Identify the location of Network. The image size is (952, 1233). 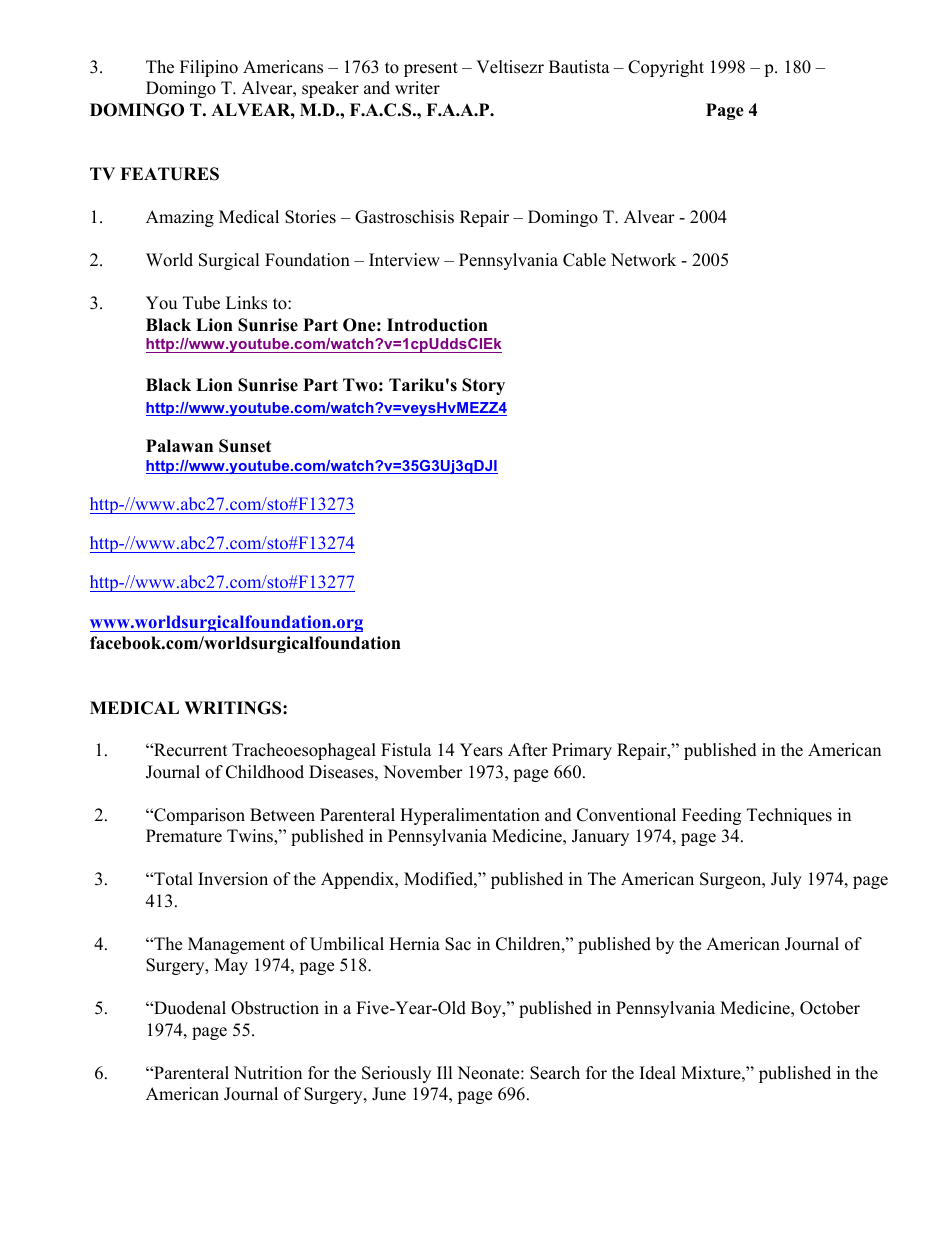
(643, 260).
